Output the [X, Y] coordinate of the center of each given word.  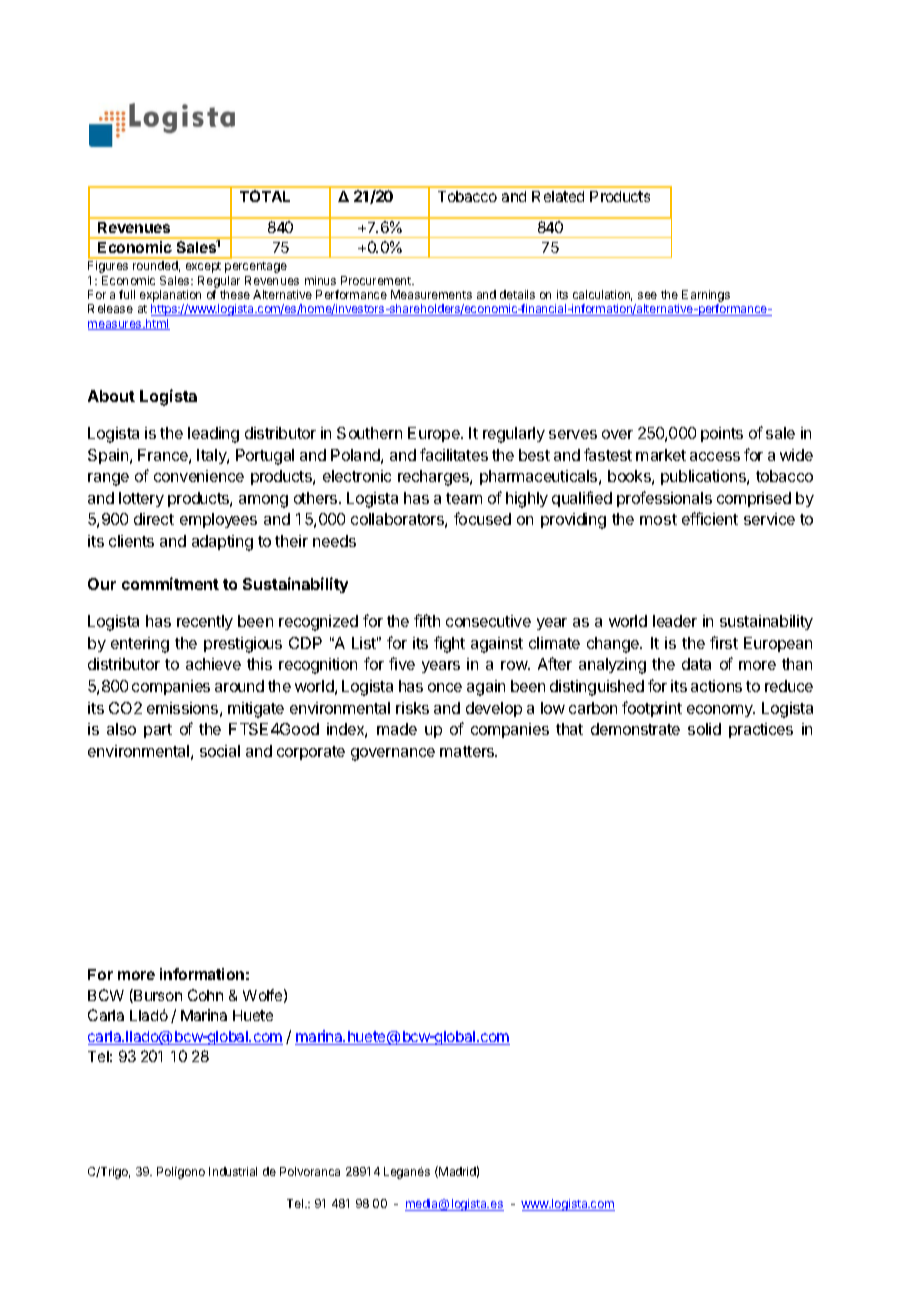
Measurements [431, 294]
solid [704, 729]
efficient [710, 518]
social [220, 751]
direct [154, 519]
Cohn [205, 995]
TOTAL [265, 196]
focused [482, 518]
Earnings [706, 297]
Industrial [233, 1171]
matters [468, 751]
